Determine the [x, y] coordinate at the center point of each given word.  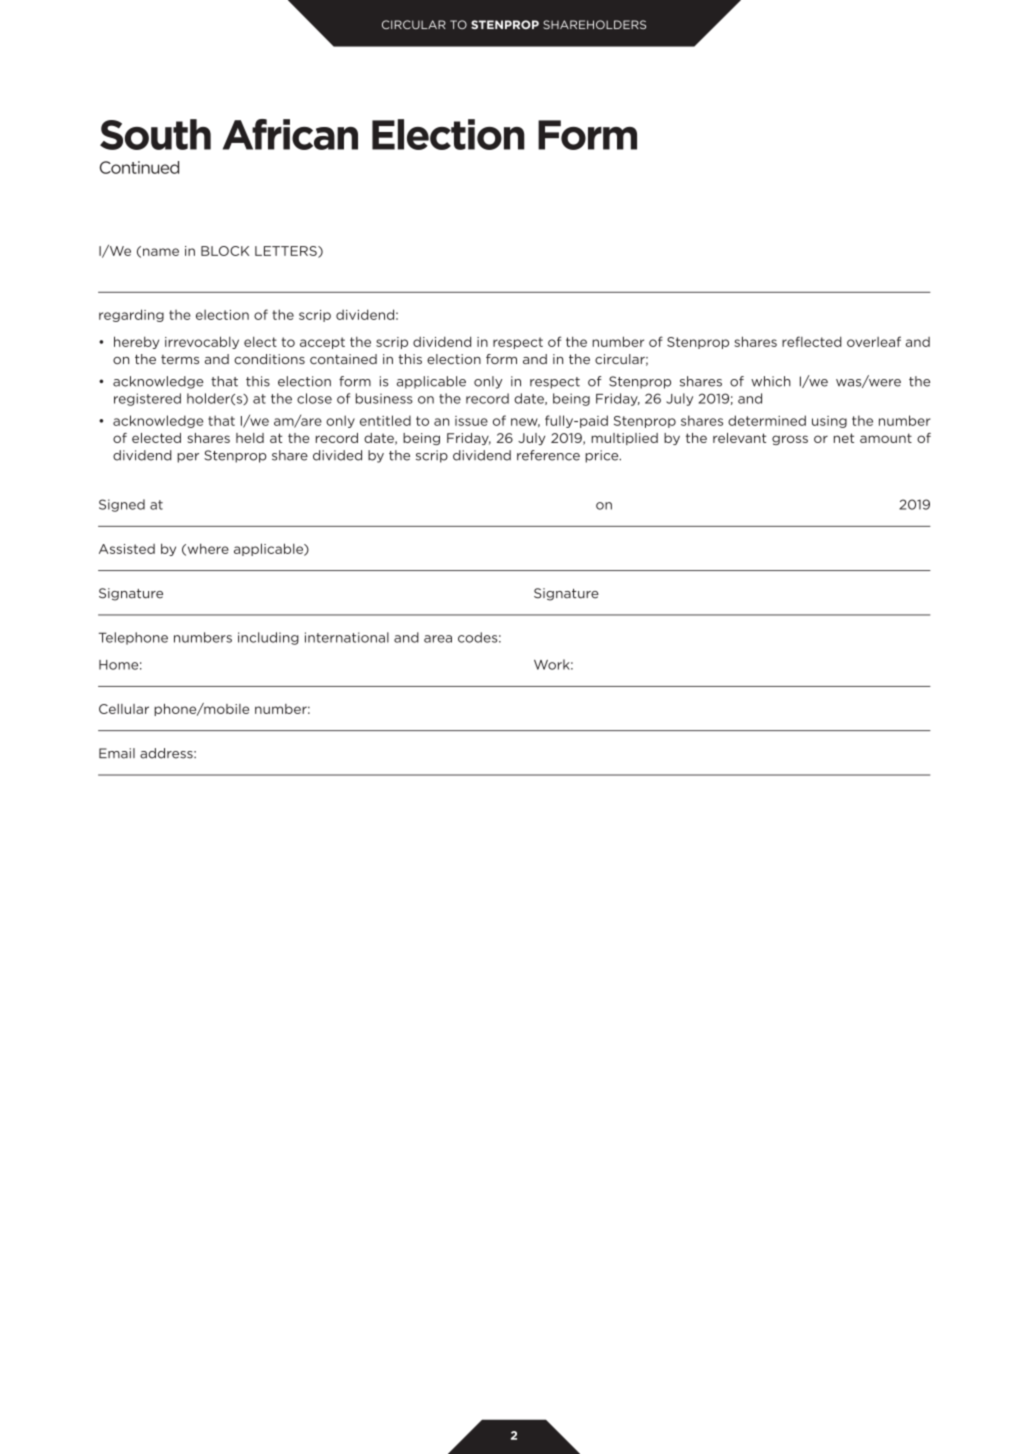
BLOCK [225, 251]
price [603, 456]
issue [471, 421]
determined [767, 420]
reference [548, 455]
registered [147, 399]
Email [117, 753]
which [771, 381]
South [155, 134]
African [290, 134]
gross [790, 440]
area [438, 639]
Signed [122, 505]
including [268, 638]
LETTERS [287, 252]
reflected [812, 341]
